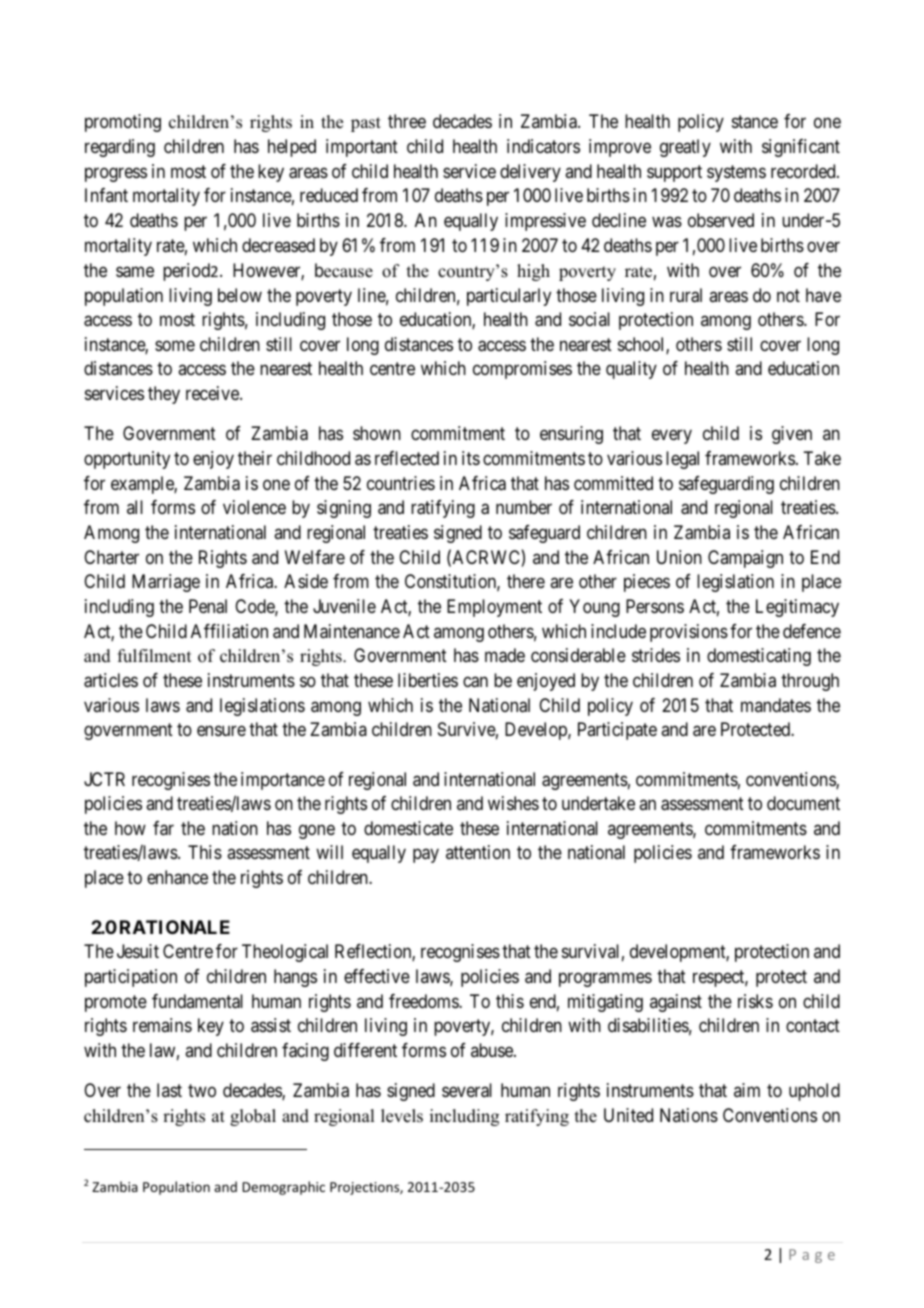  I want to click on global, so click(253, 1117).
